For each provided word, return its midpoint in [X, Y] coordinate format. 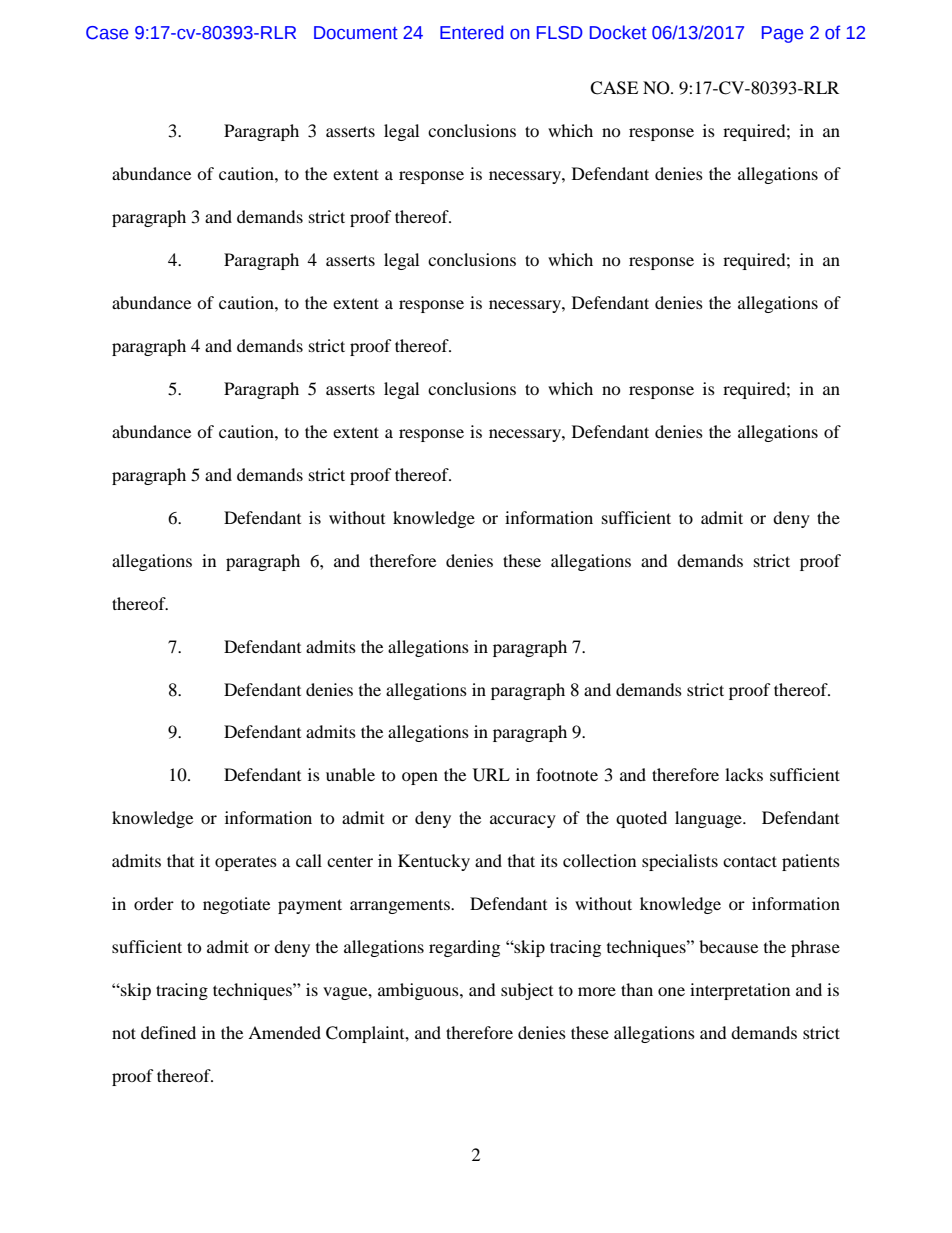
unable [350, 774]
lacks [744, 774]
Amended [284, 1032]
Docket [618, 32]
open [420, 778]
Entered [471, 32]
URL [491, 775]
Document [356, 33]
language [709, 819]
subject [527, 991]
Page [782, 34]
